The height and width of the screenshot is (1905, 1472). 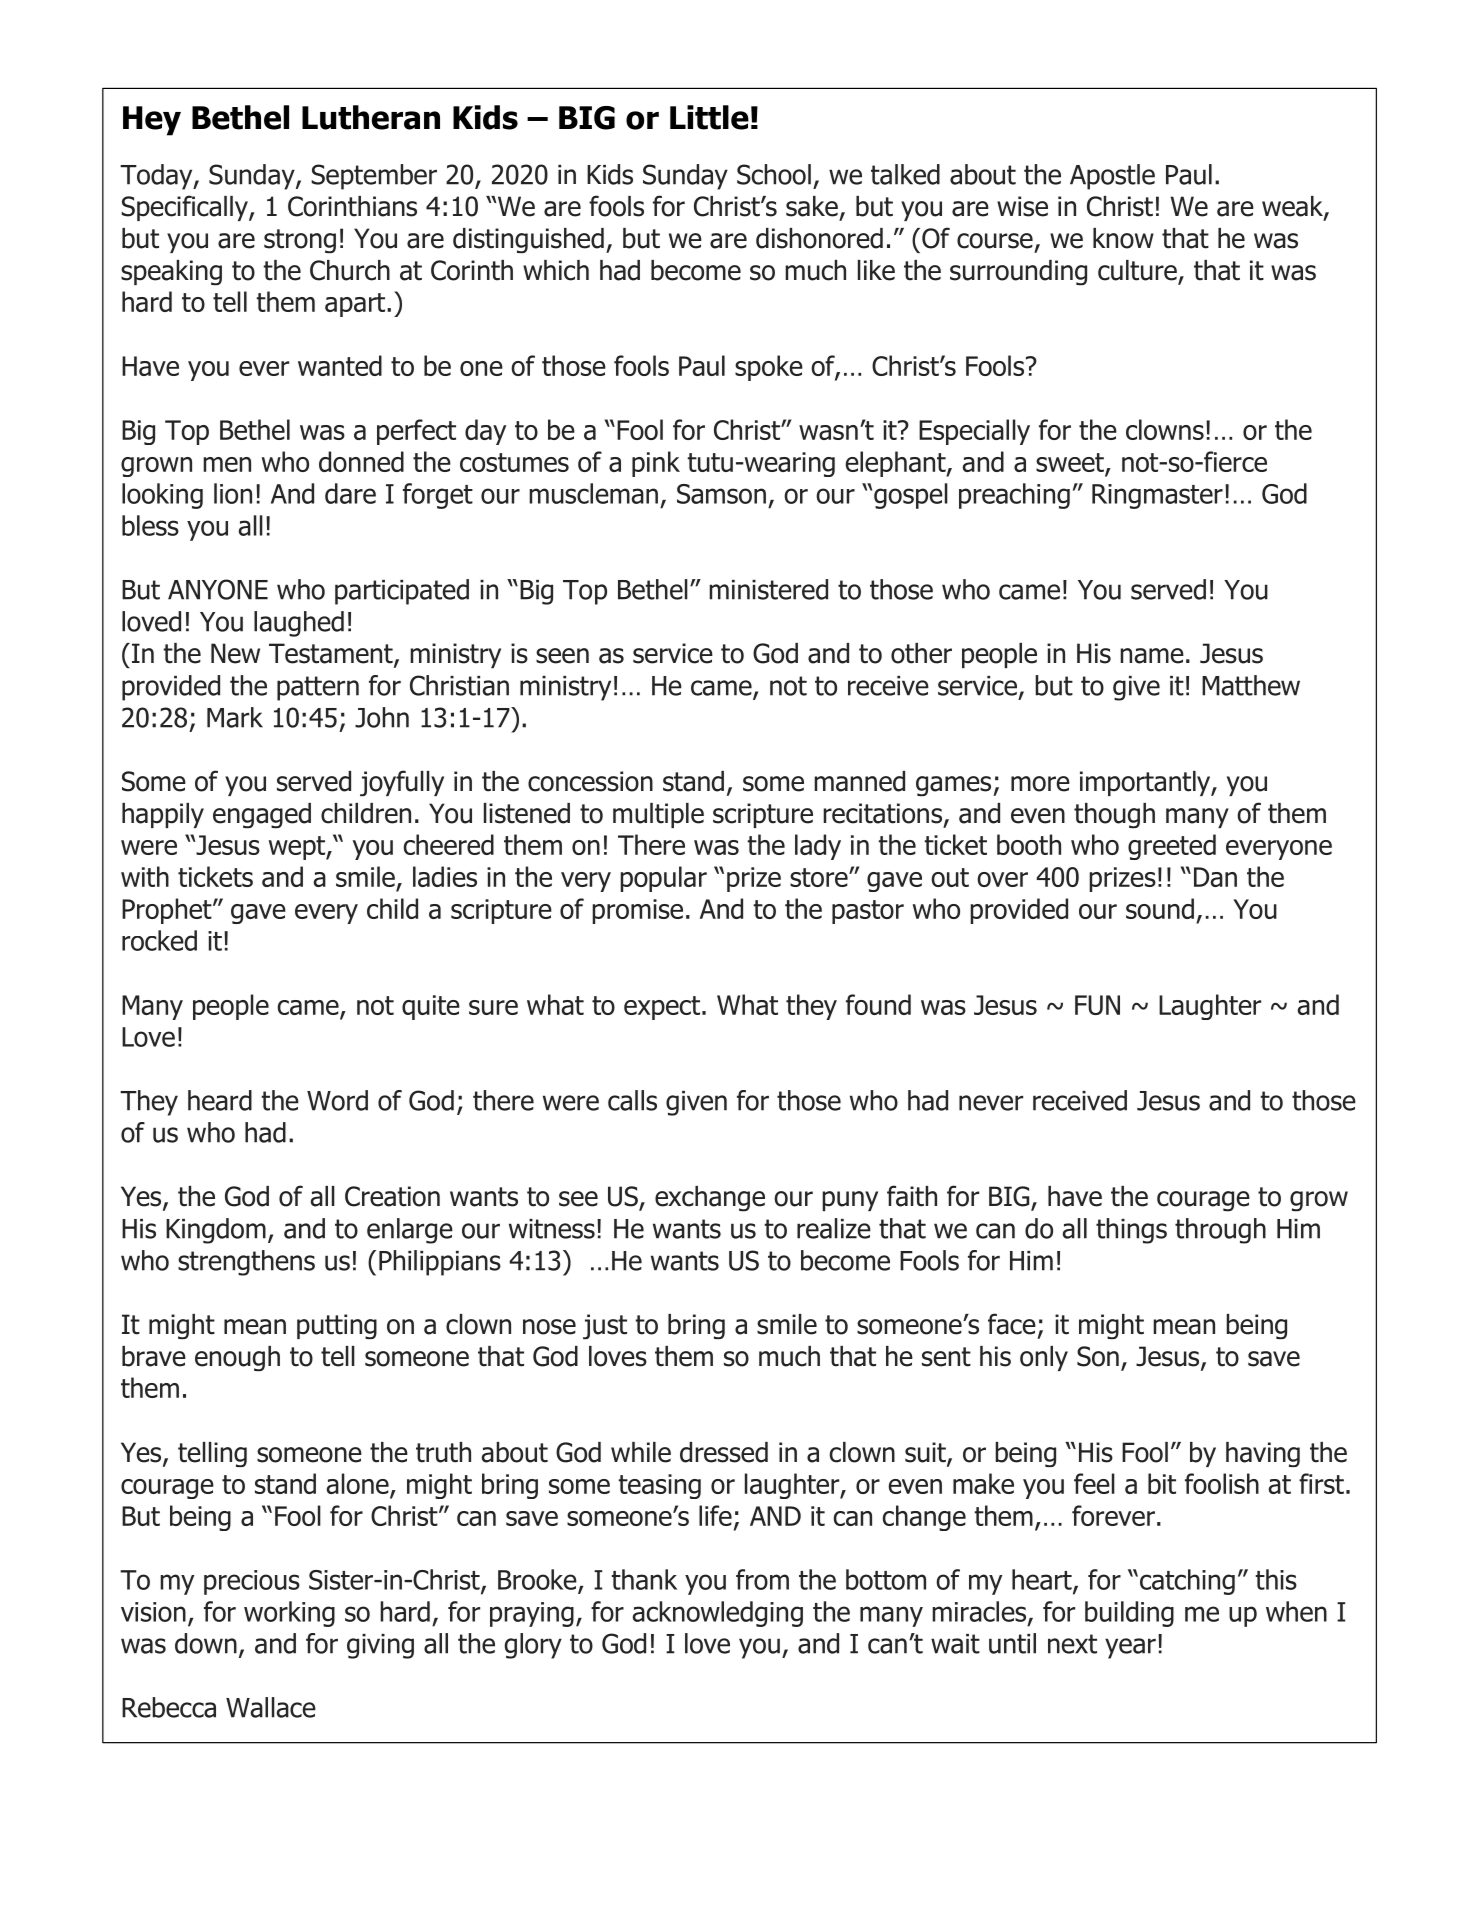 What do you see at coordinates (762, 1579) in the screenshot?
I see `from` at bounding box center [762, 1579].
